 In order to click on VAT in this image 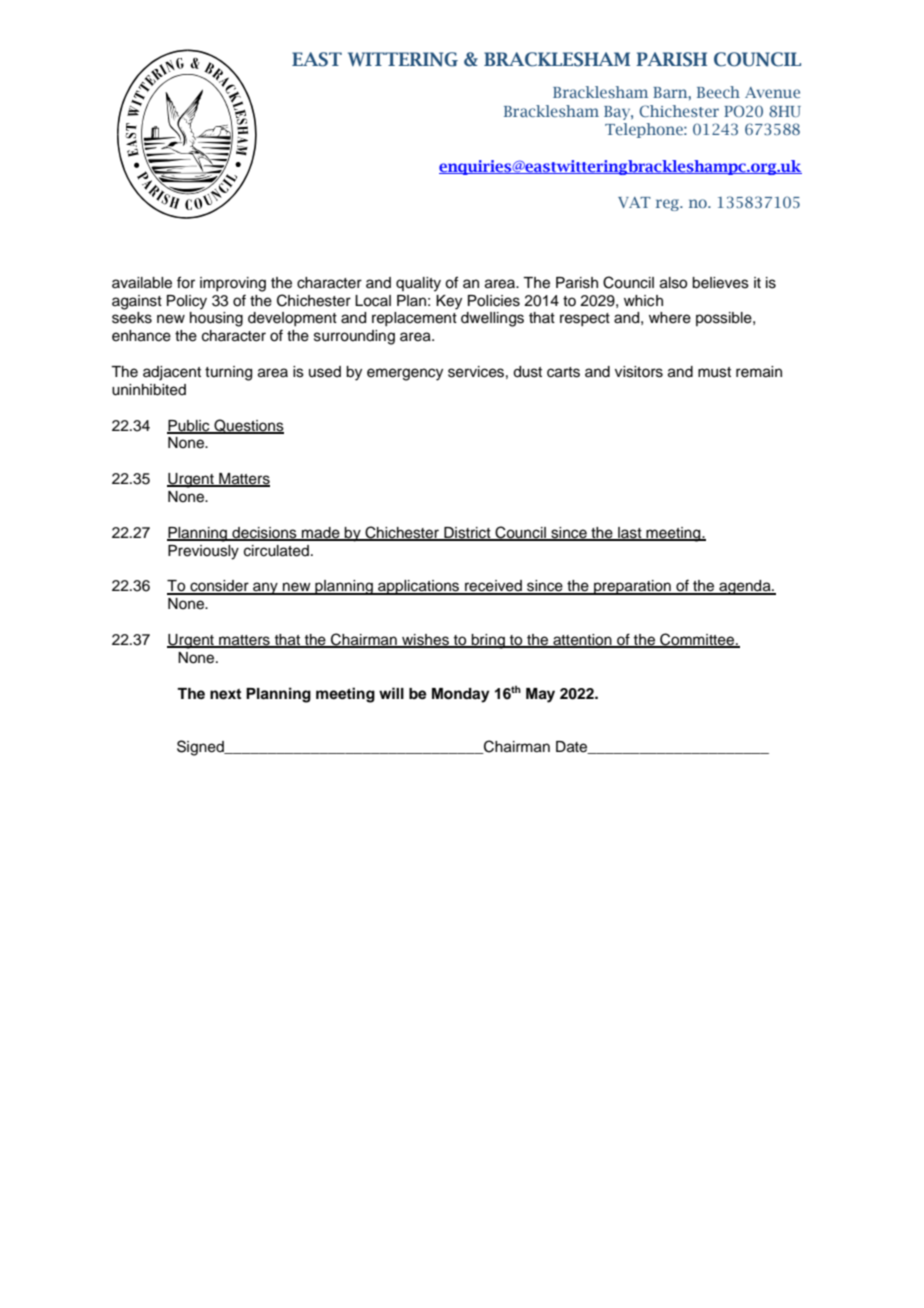, I will do `click(634, 202)`.
